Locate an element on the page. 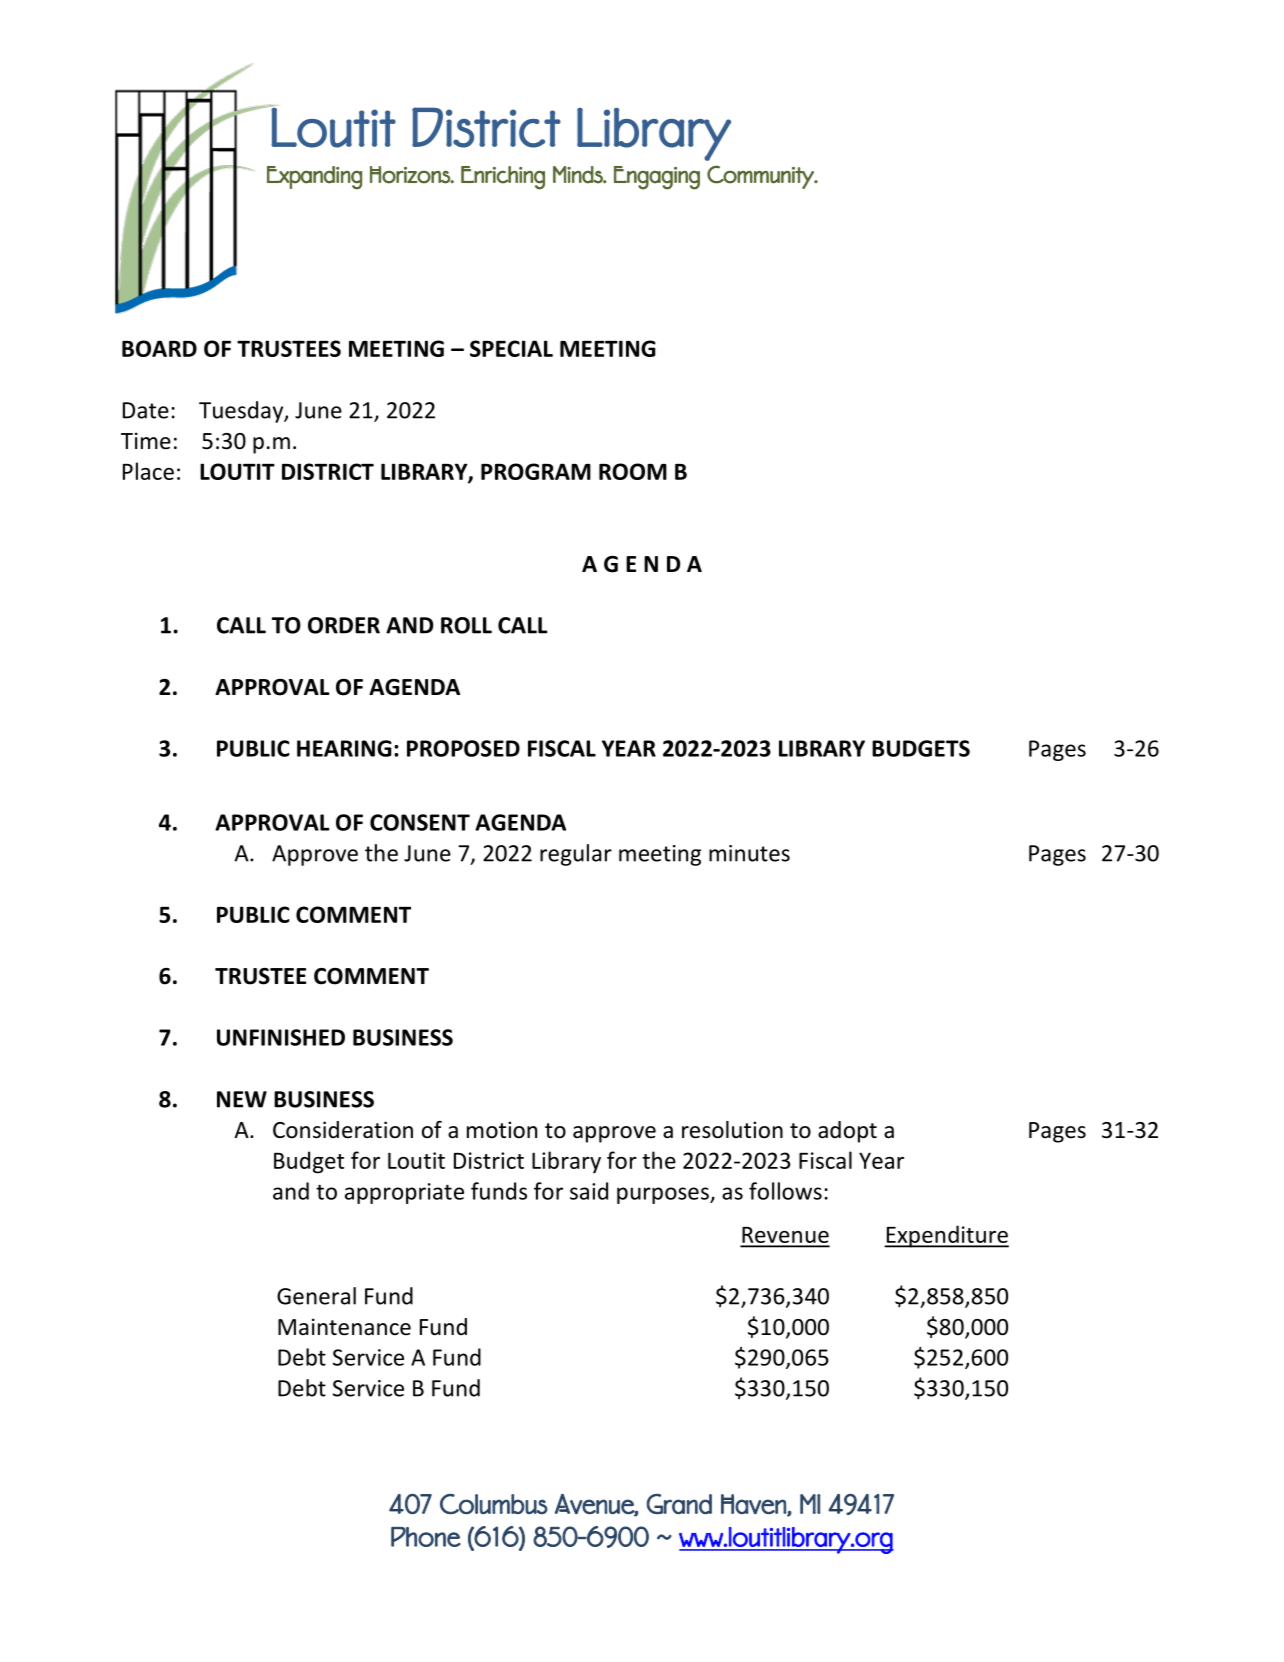 This document has width=1284, height=1662. HEARING is located at coordinates (344, 748).
